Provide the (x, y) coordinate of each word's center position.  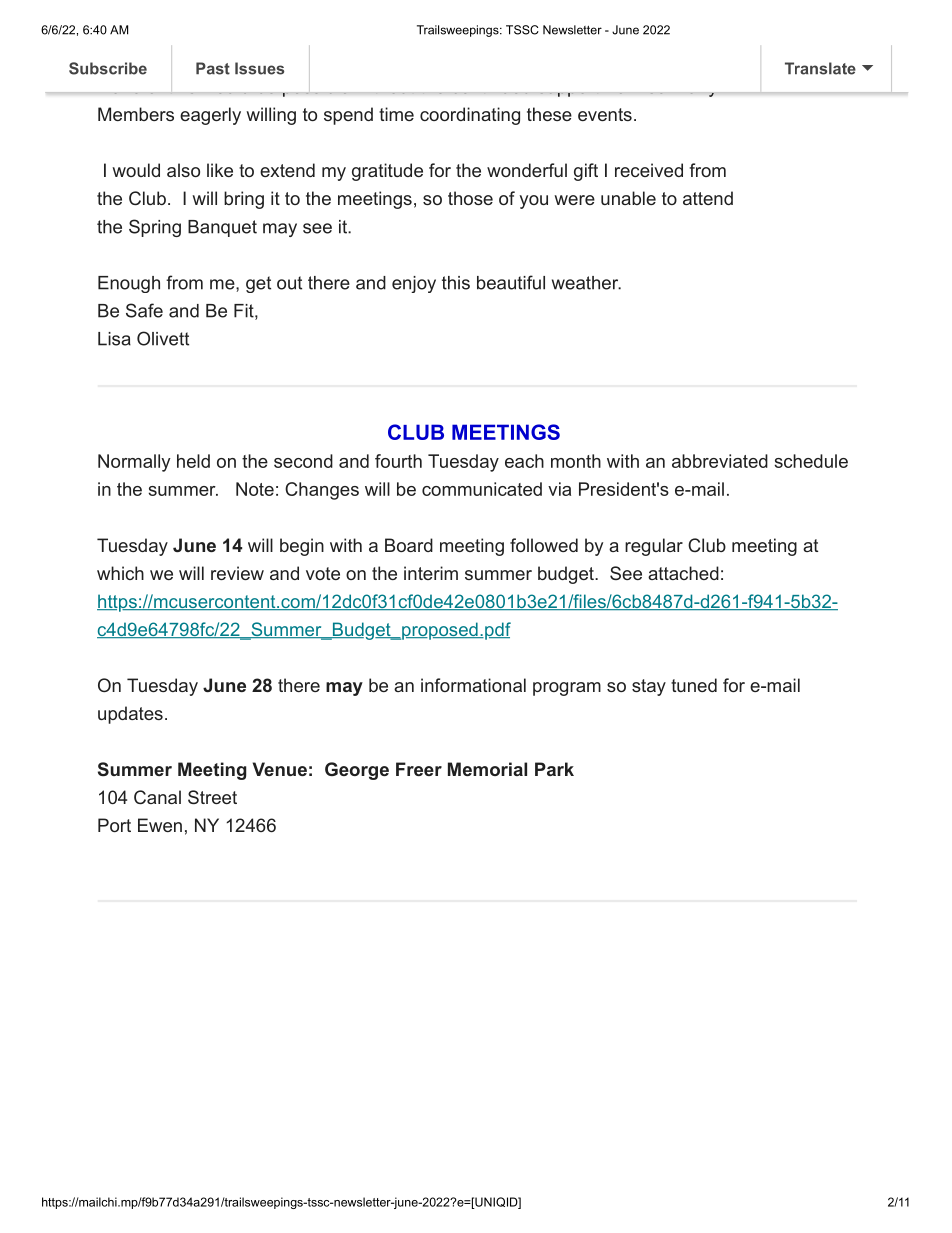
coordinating (470, 116)
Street (212, 797)
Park (554, 769)
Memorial (487, 769)
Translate (820, 68)
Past (213, 68)
